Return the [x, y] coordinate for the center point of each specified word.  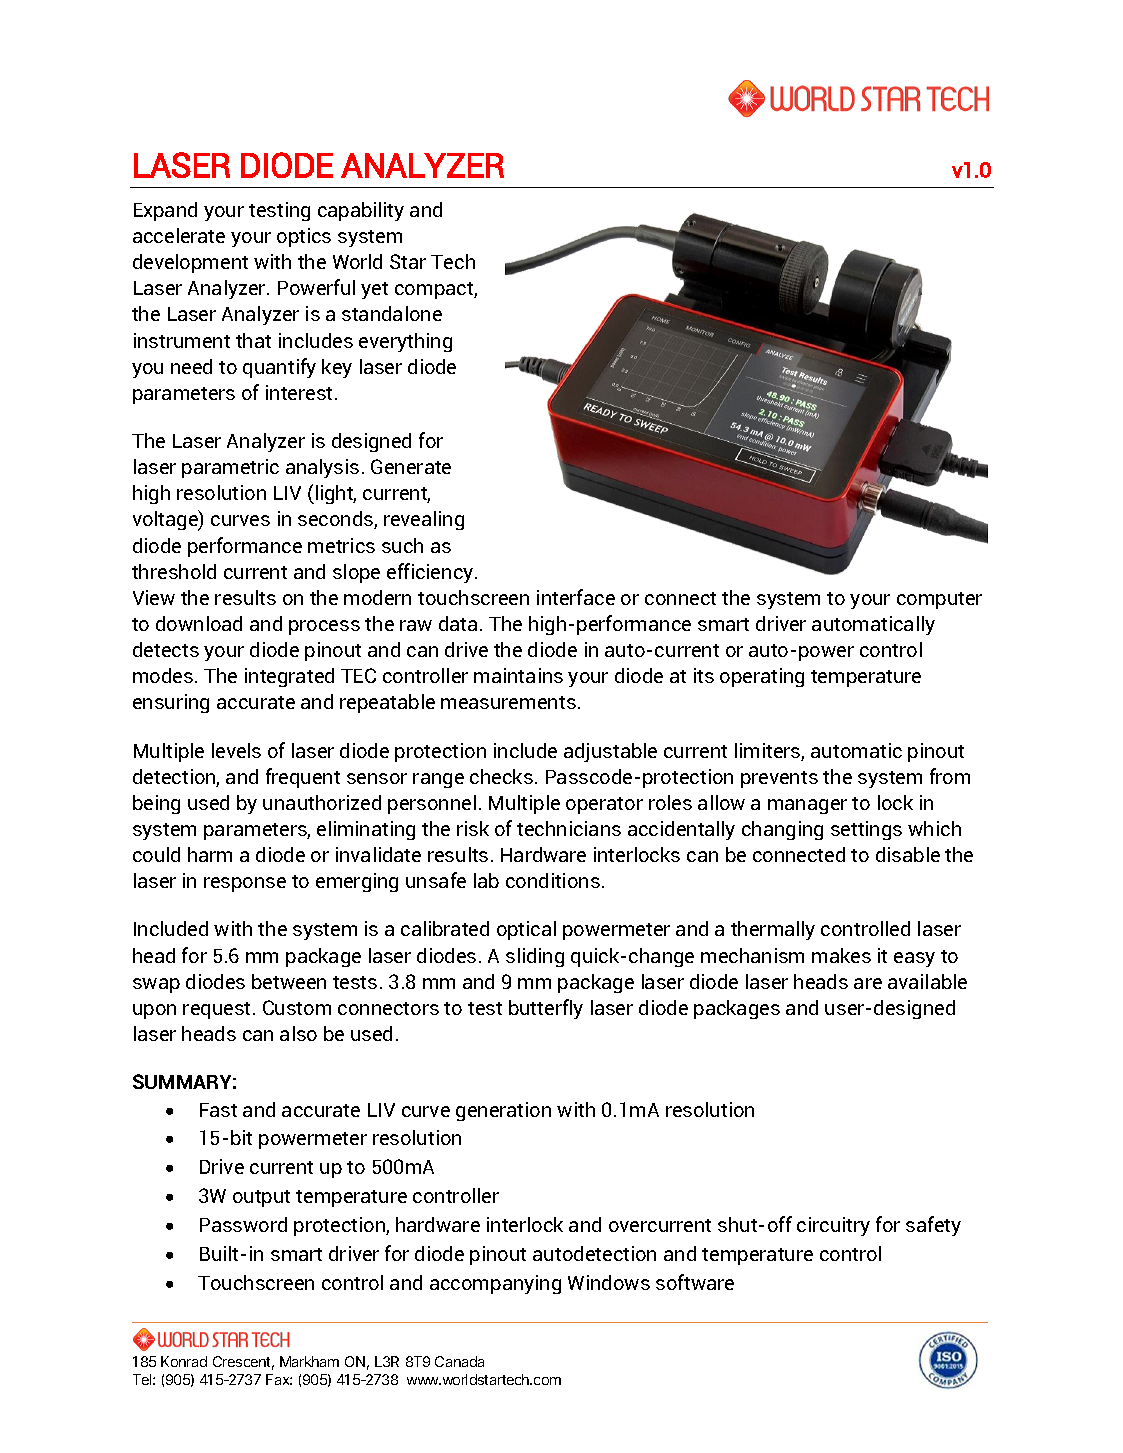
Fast [218, 1110]
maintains [518, 675]
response [245, 884]
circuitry [833, 1226]
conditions [553, 880]
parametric [230, 468]
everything [405, 342]
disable [908, 854]
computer [939, 600]
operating [762, 677]
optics [304, 237]
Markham [309, 1361]
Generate [411, 466]
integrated [289, 677]
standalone [392, 313]
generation [503, 1111]
